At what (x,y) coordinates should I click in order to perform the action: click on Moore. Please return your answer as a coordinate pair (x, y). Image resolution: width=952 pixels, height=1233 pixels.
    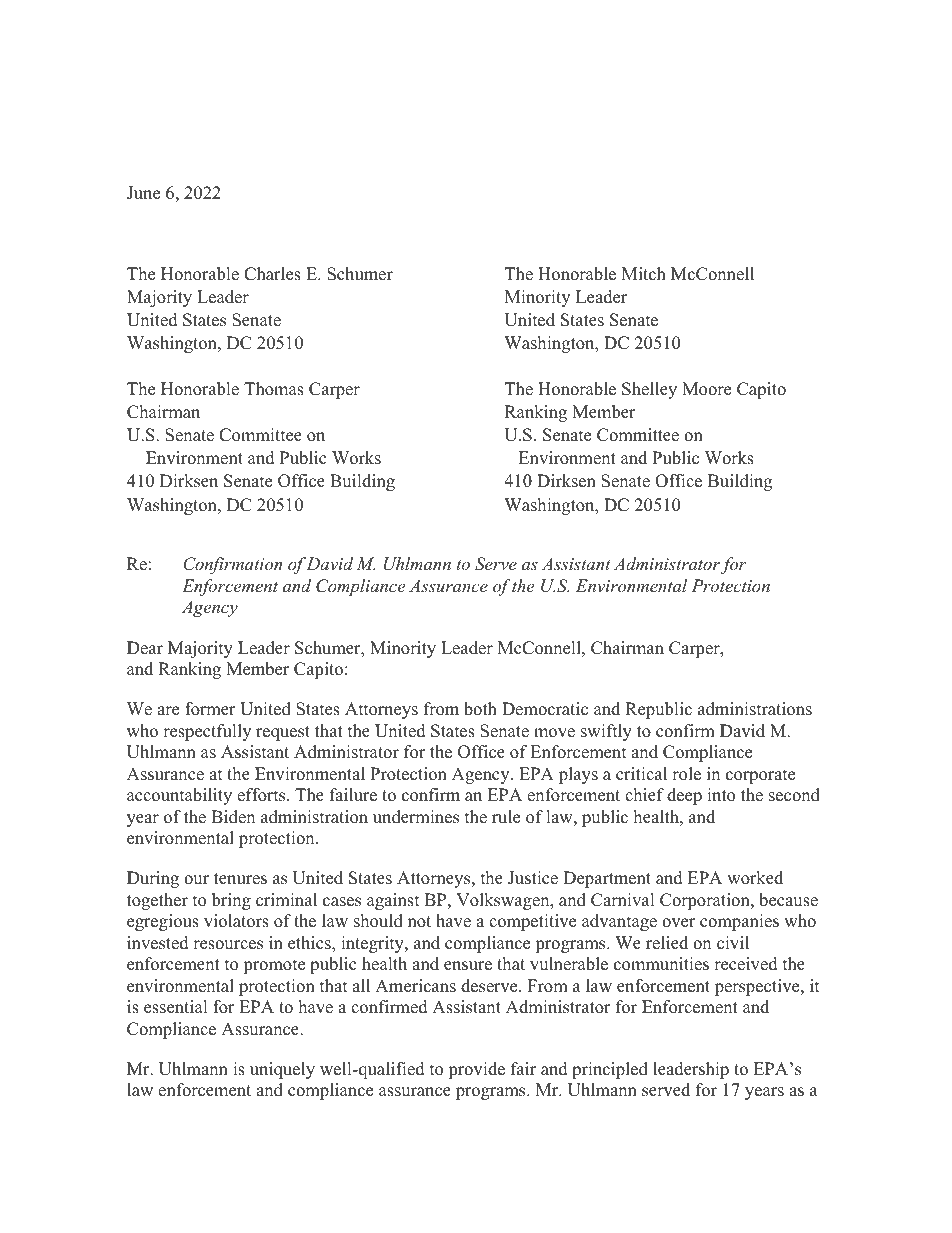
    Looking at the image, I should click on (706, 389).
